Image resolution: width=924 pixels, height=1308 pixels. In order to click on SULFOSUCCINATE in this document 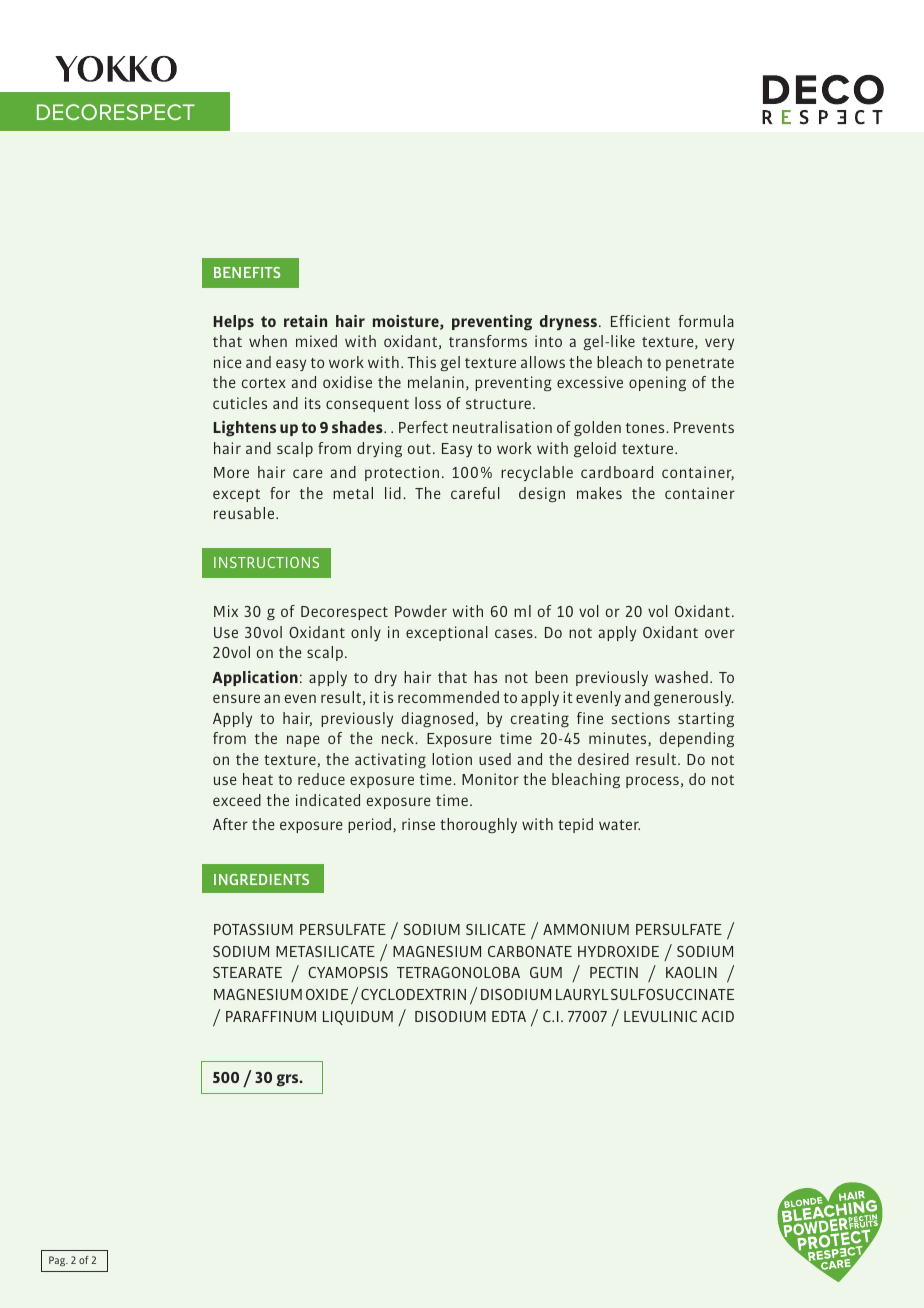, I will do `click(672, 994)`.
